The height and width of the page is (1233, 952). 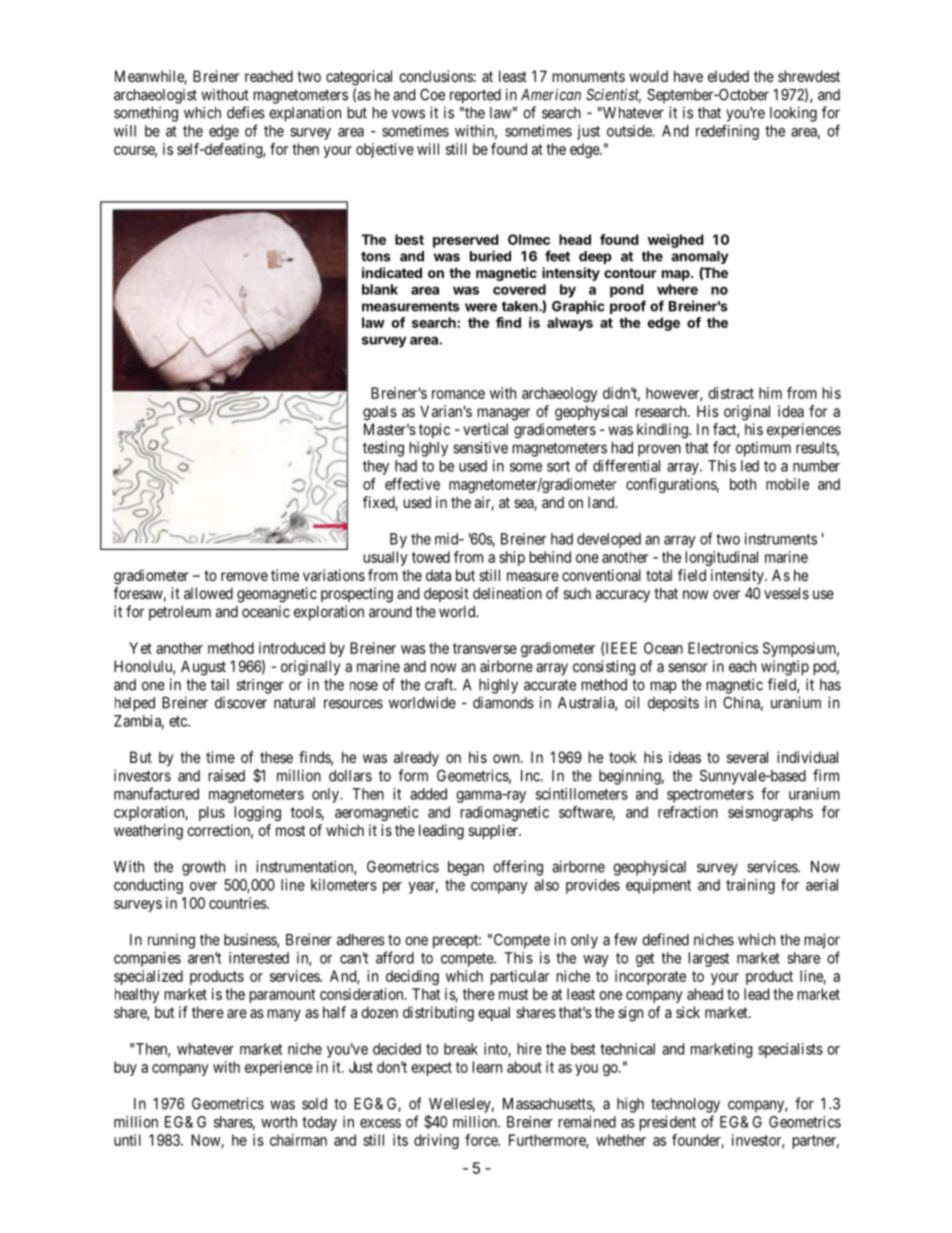 What do you see at coordinates (763, 449) in the page?
I see `optimum` at bounding box center [763, 449].
